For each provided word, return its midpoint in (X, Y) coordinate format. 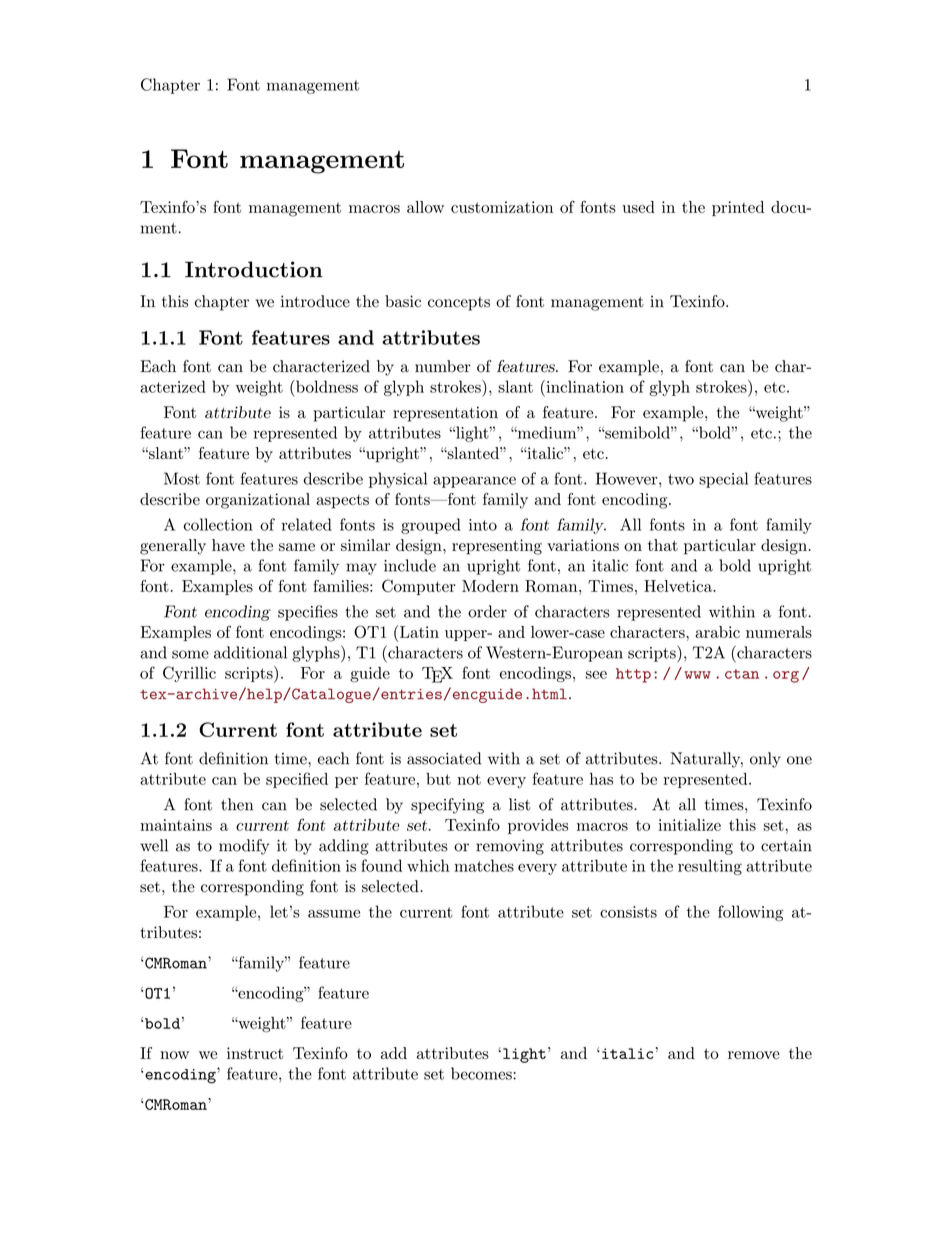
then (237, 804)
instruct (255, 1053)
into (483, 525)
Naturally (706, 760)
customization (502, 207)
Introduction (254, 269)
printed (738, 208)
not (469, 779)
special (723, 480)
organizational (258, 501)
